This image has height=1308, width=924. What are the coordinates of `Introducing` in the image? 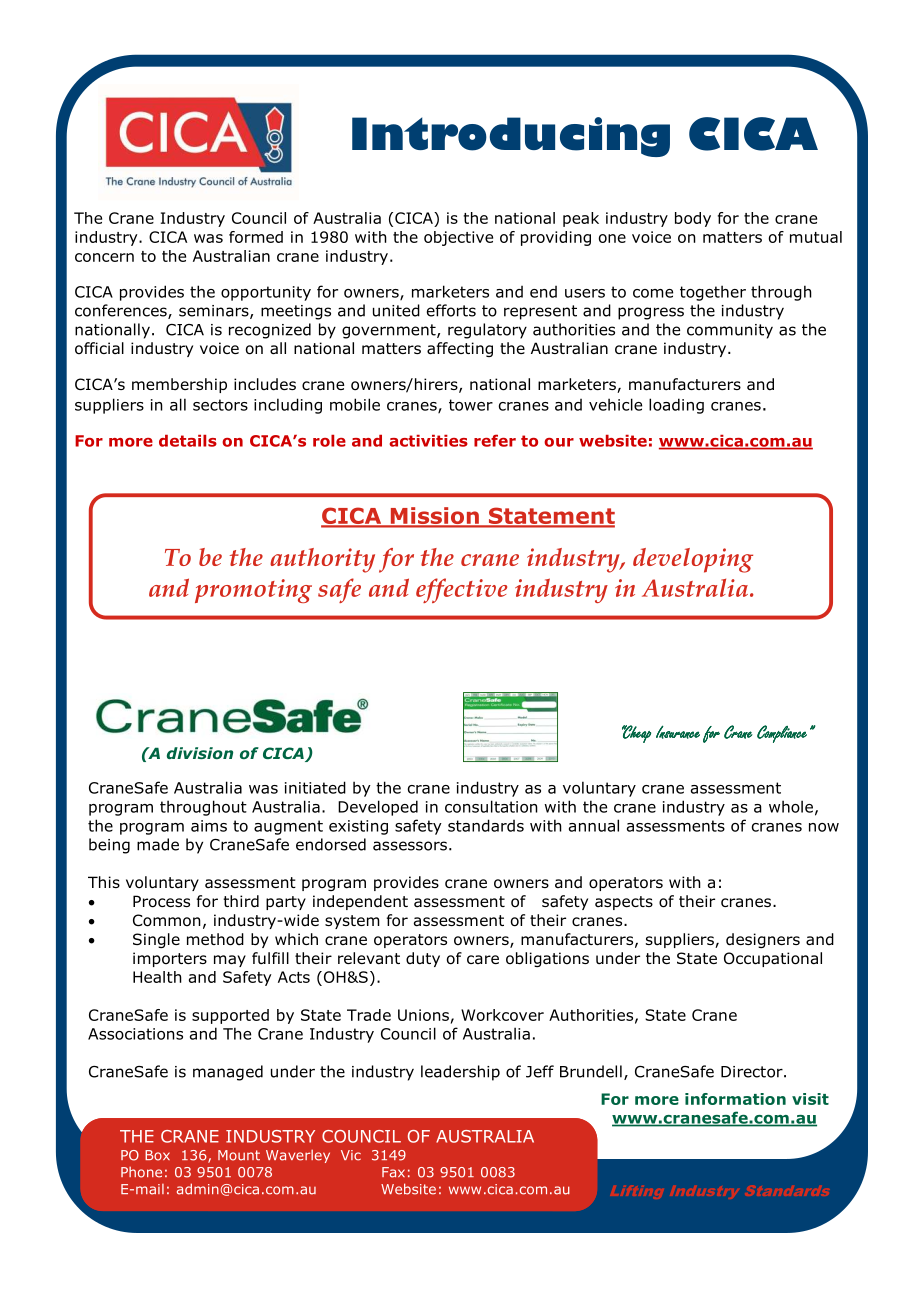 It's located at (511, 137).
